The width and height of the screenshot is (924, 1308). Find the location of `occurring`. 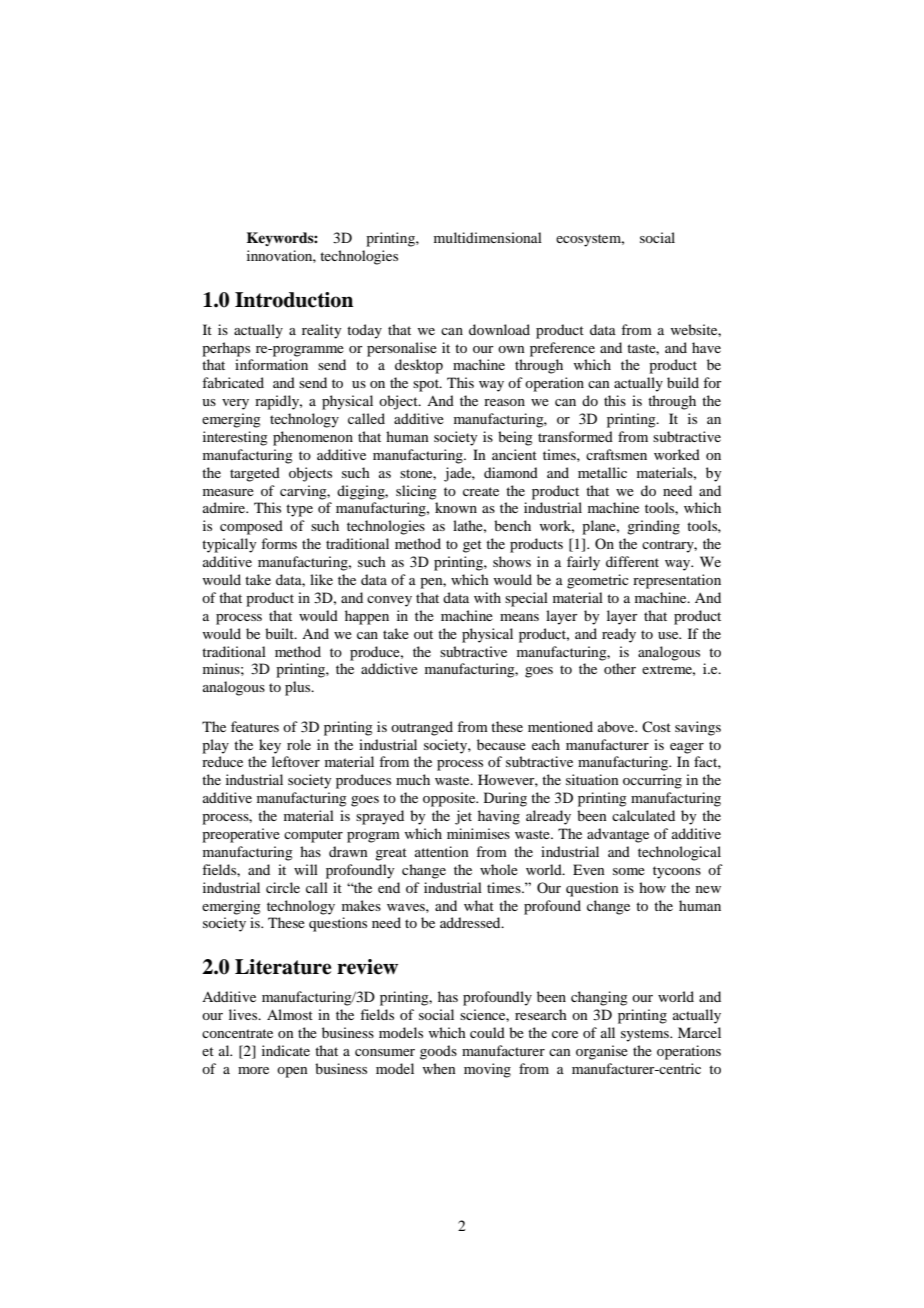

occurring is located at coordinates (652, 781).
